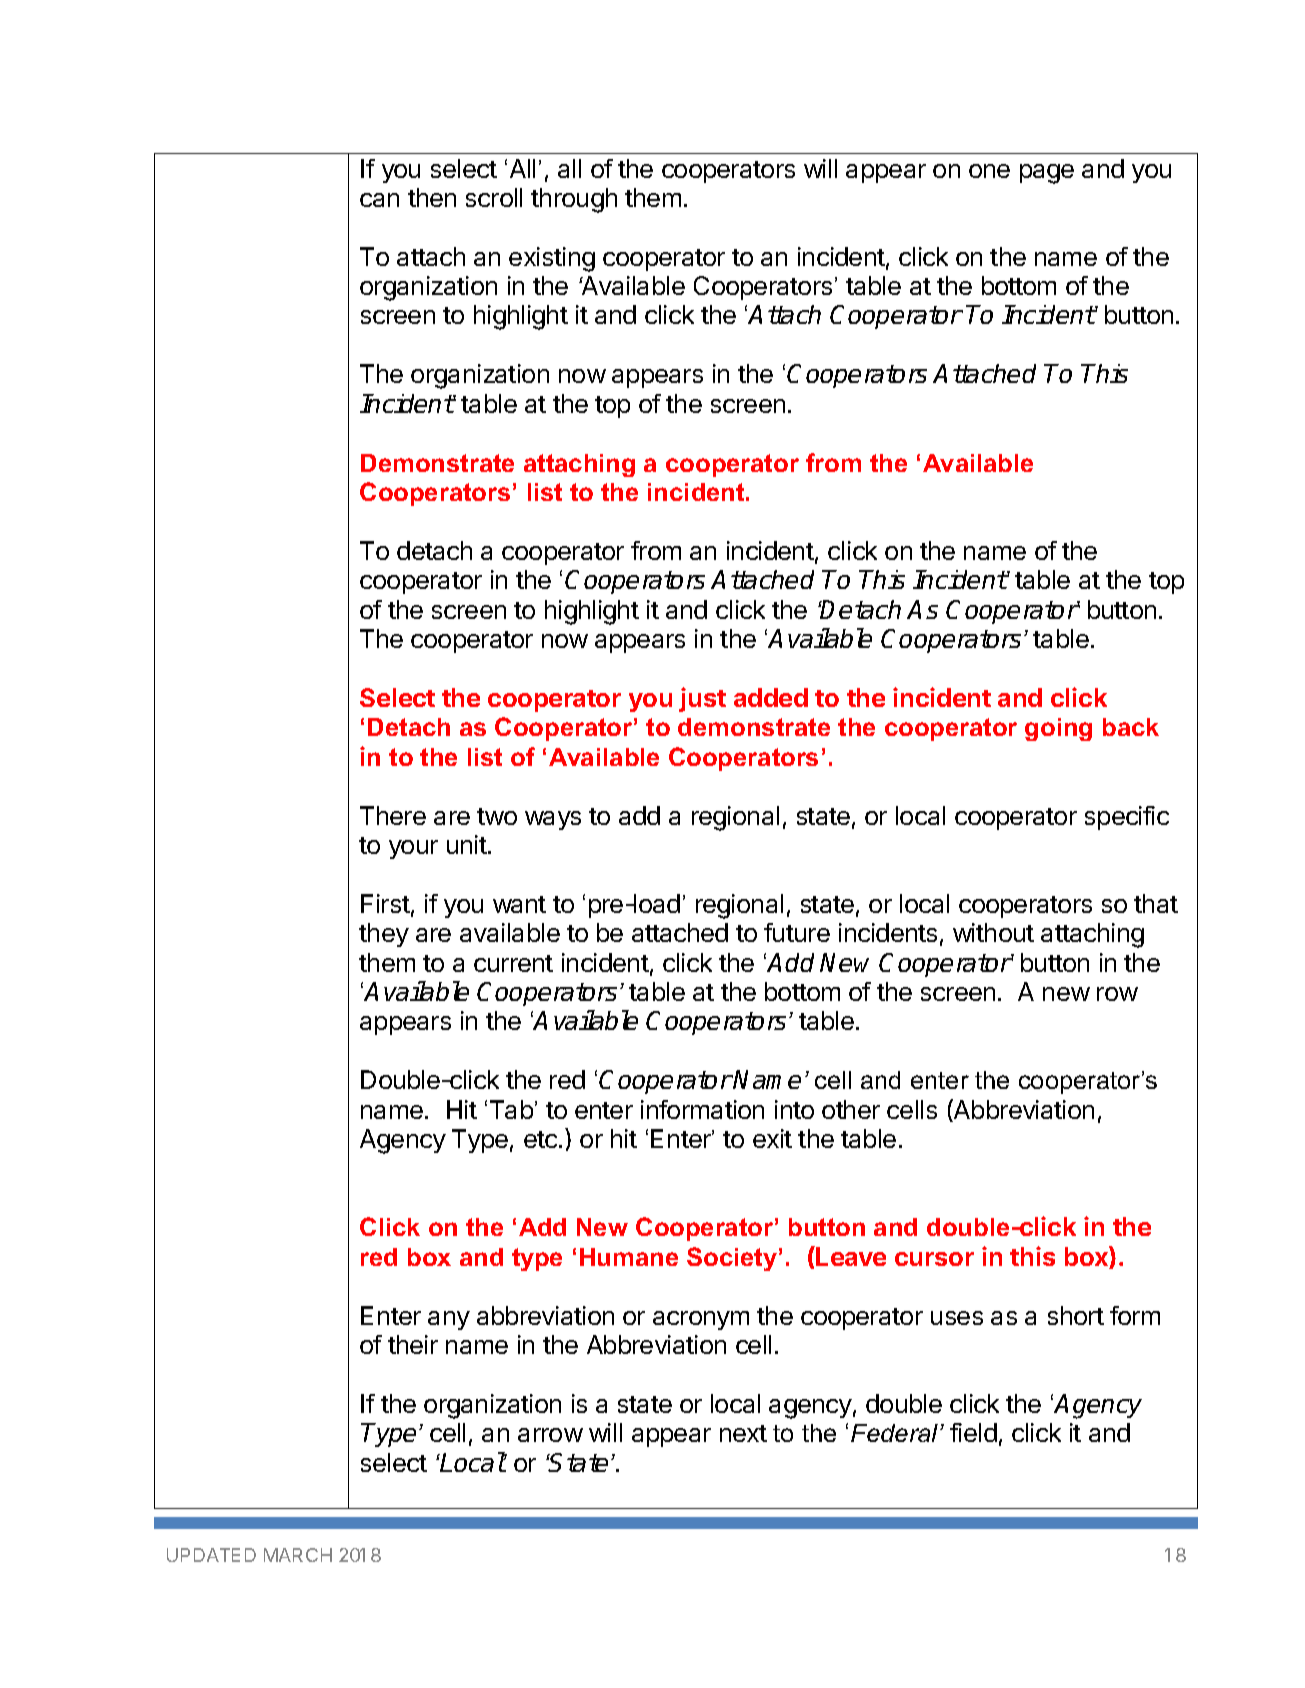 The width and height of the screenshot is (1305, 1688). What do you see at coordinates (794, 1109) in the screenshot?
I see `into` at bounding box center [794, 1109].
